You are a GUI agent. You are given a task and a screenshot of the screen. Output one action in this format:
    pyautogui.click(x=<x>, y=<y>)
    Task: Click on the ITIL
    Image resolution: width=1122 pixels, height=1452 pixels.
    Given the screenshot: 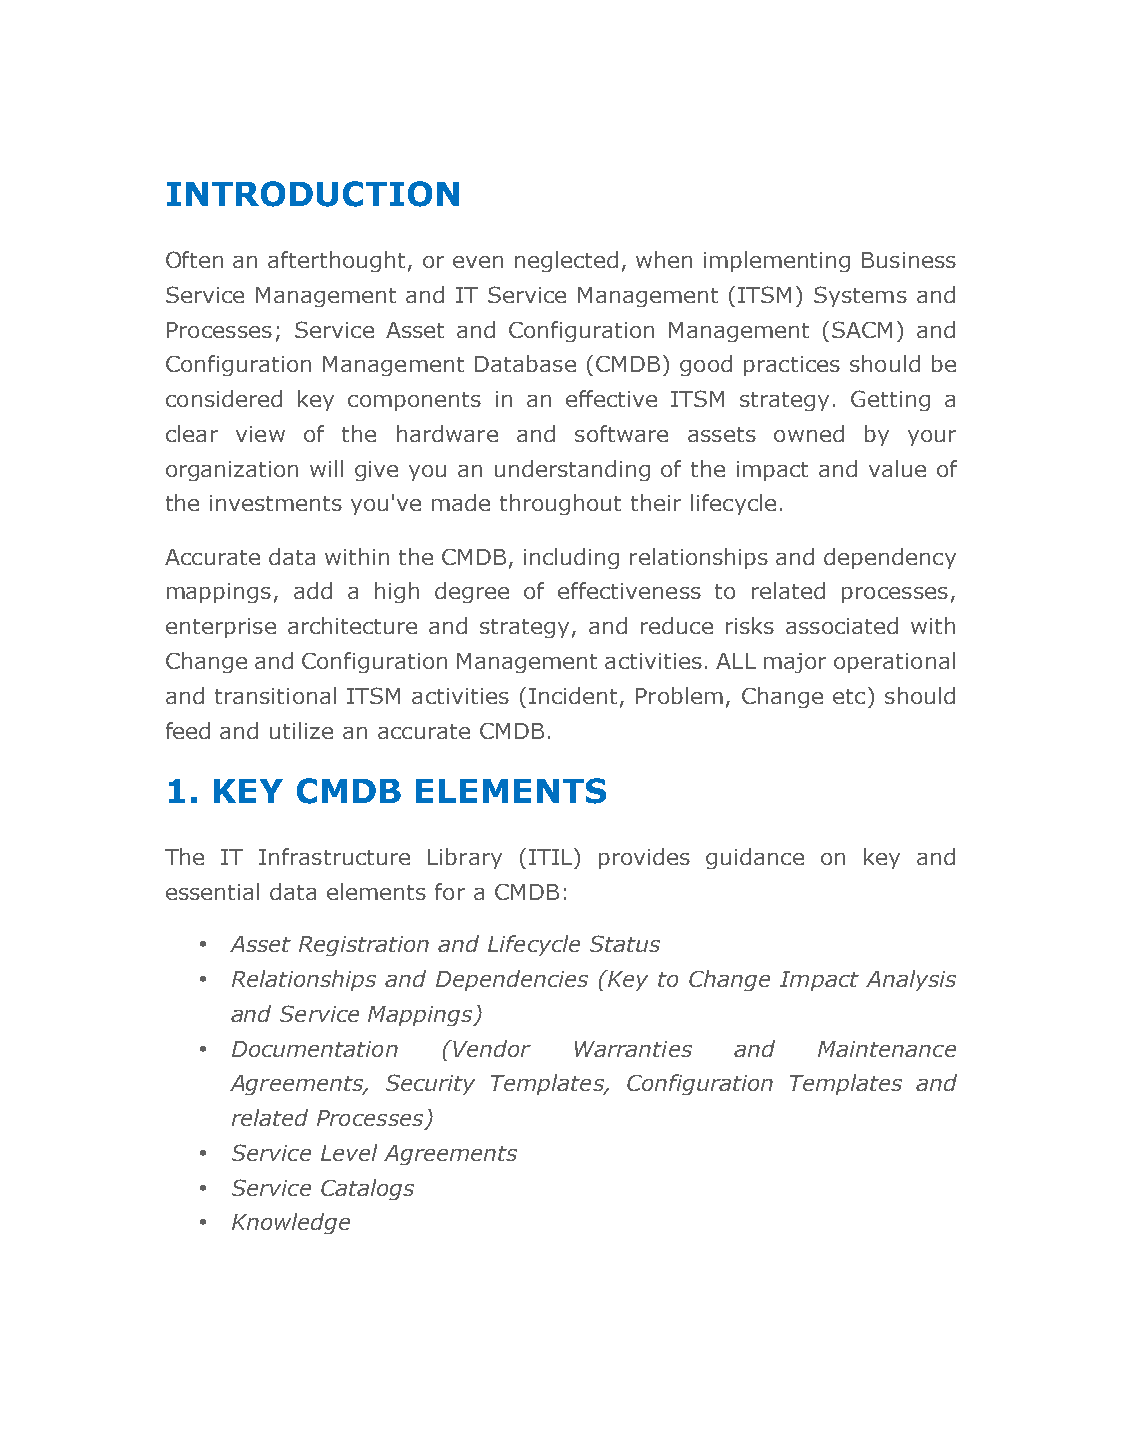 What is the action you would take?
    pyautogui.click(x=552, y=856)
